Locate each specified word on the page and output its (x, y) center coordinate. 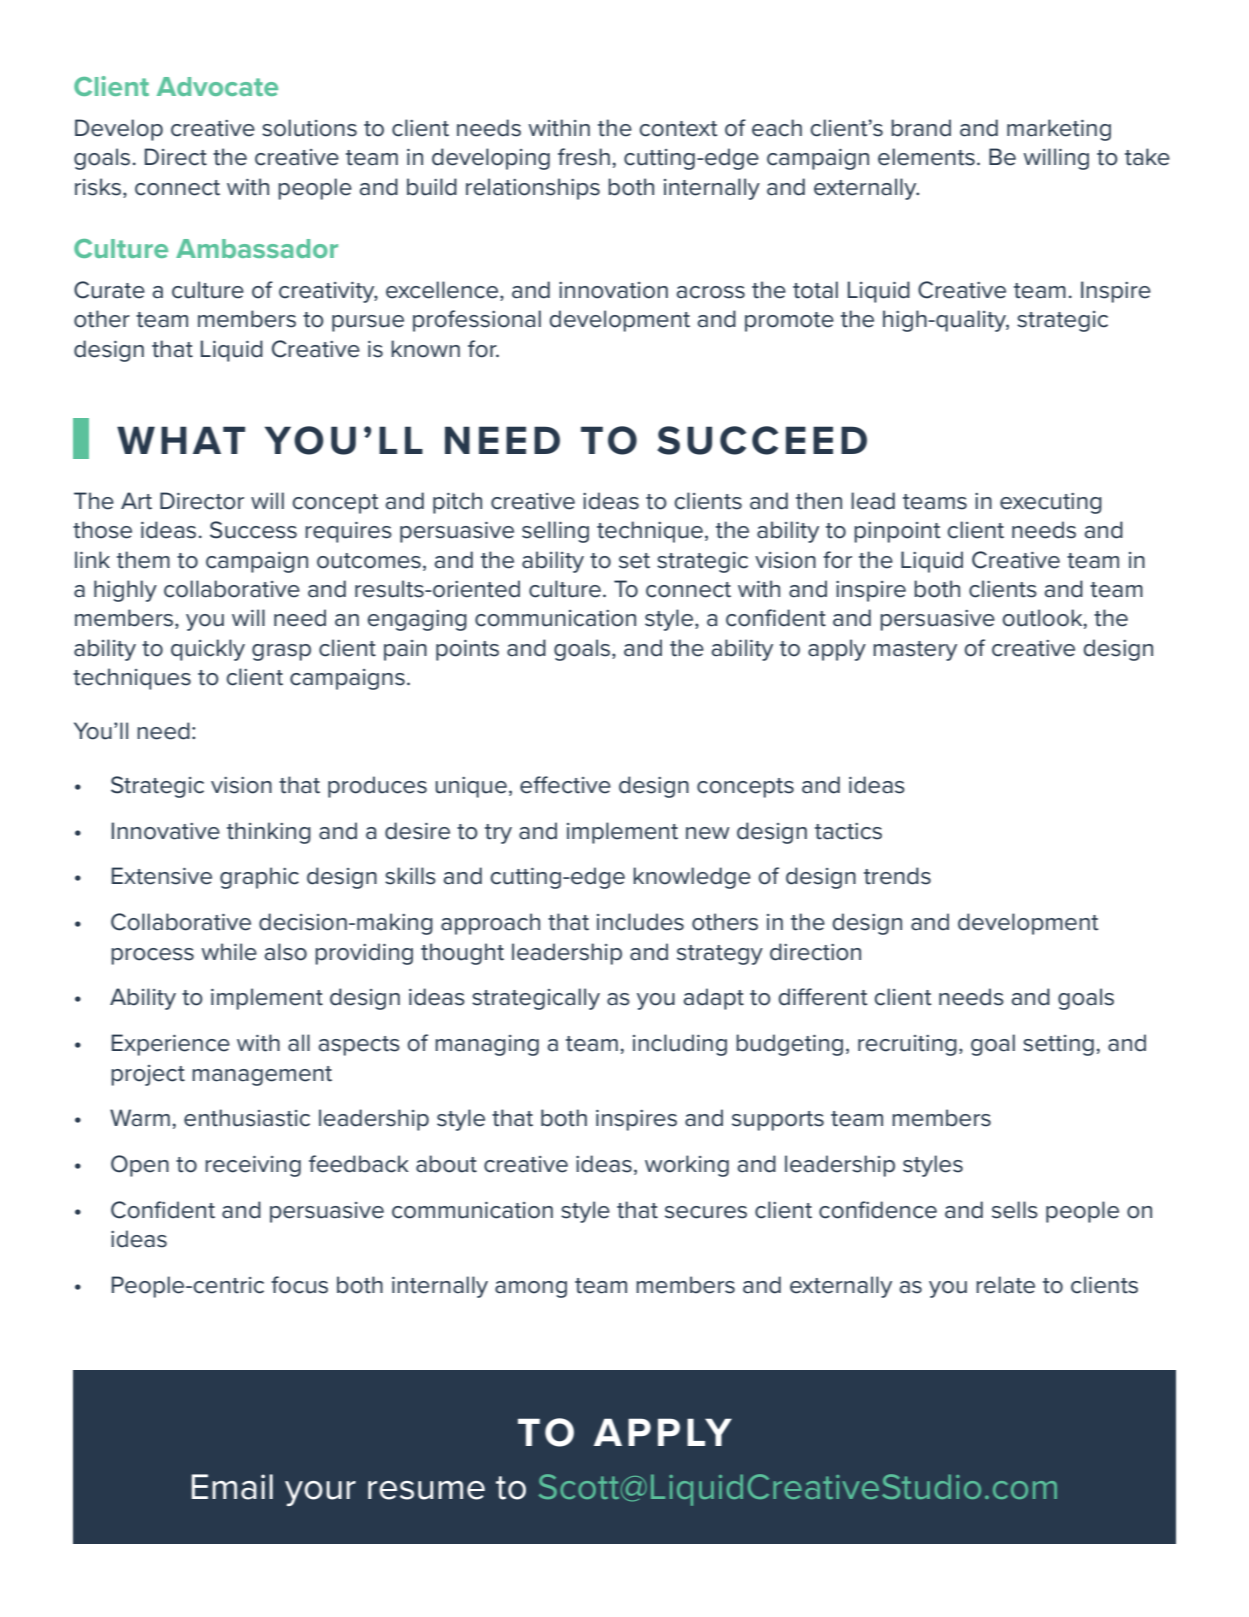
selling (555, 532)
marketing (1059, 130)
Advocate (217, 86)
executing (1051, 503)
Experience (171, 1045)
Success (253, 530)
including (680, 1045)
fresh (584, 157)
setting (1058, 1045)
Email (232, 1487)
